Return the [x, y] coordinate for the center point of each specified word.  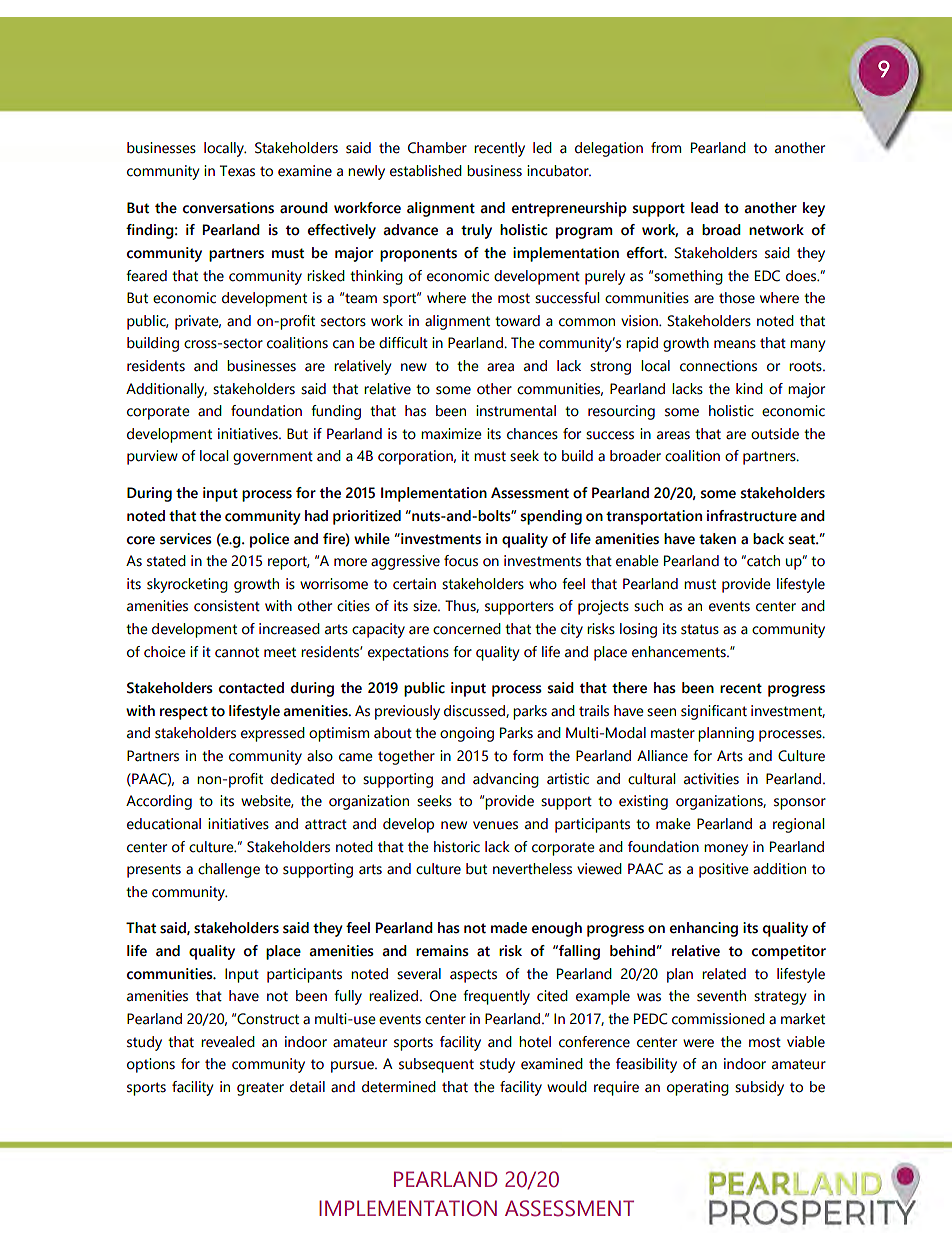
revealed [228, 1042]
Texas [237, 171]
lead [704, 208]
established [426, 171]
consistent [227, 606]
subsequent [436, 1065]
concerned [467, 629]
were [698, 1043]
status [700, 629]
